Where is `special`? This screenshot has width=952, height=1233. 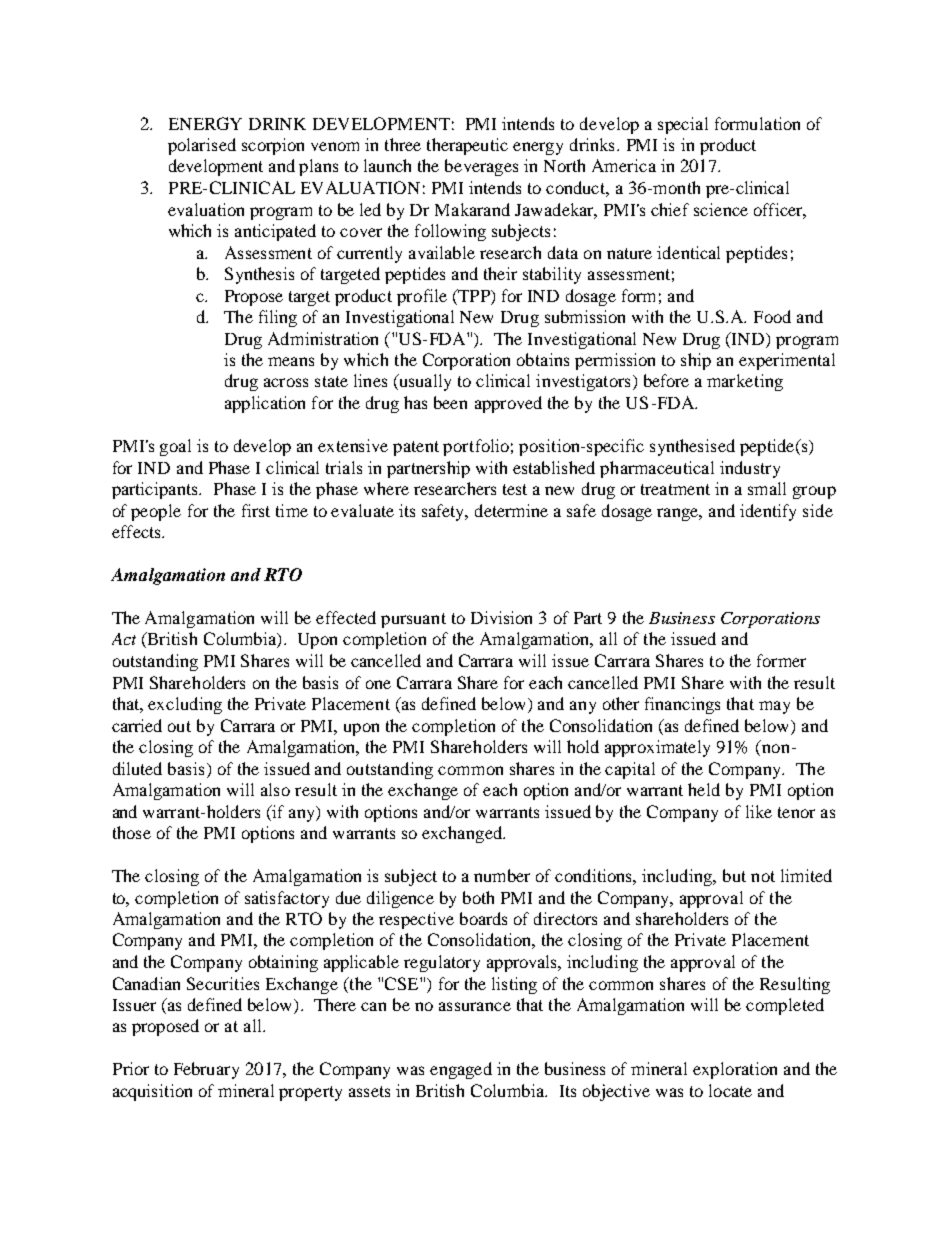 special is located at coordinates (683, 125).
